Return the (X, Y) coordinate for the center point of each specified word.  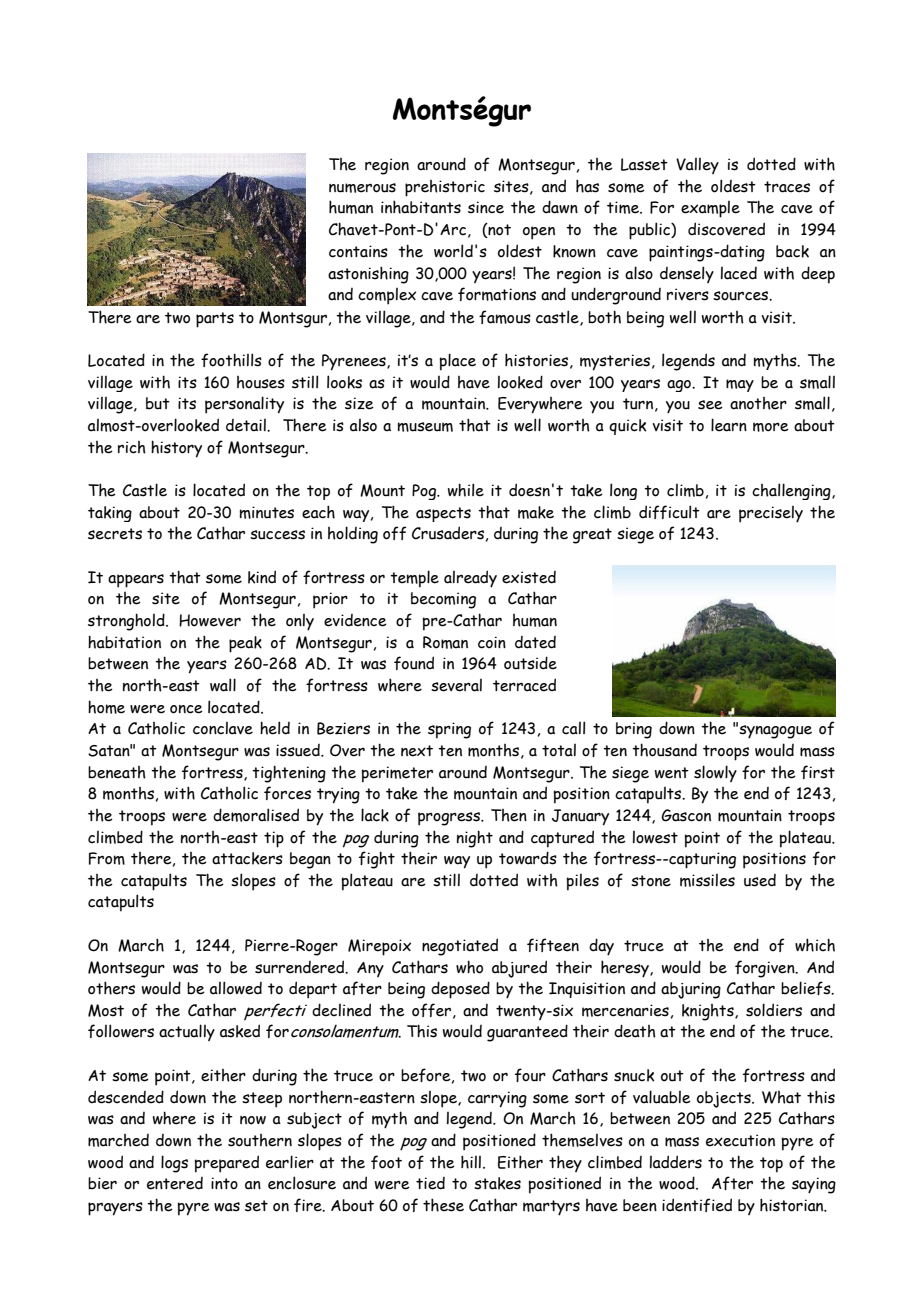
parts (215, 320)
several (456, 685)
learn (729, 425)
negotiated (460, 947)
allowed (236, 988)
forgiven (766, 969)
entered (175, 1183)
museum (425, 427)
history (176, 449)
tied (430, 1183)
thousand (664, 750)
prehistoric (445, 188)
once (186, 709)
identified (697, 1205)
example (710, 209)
